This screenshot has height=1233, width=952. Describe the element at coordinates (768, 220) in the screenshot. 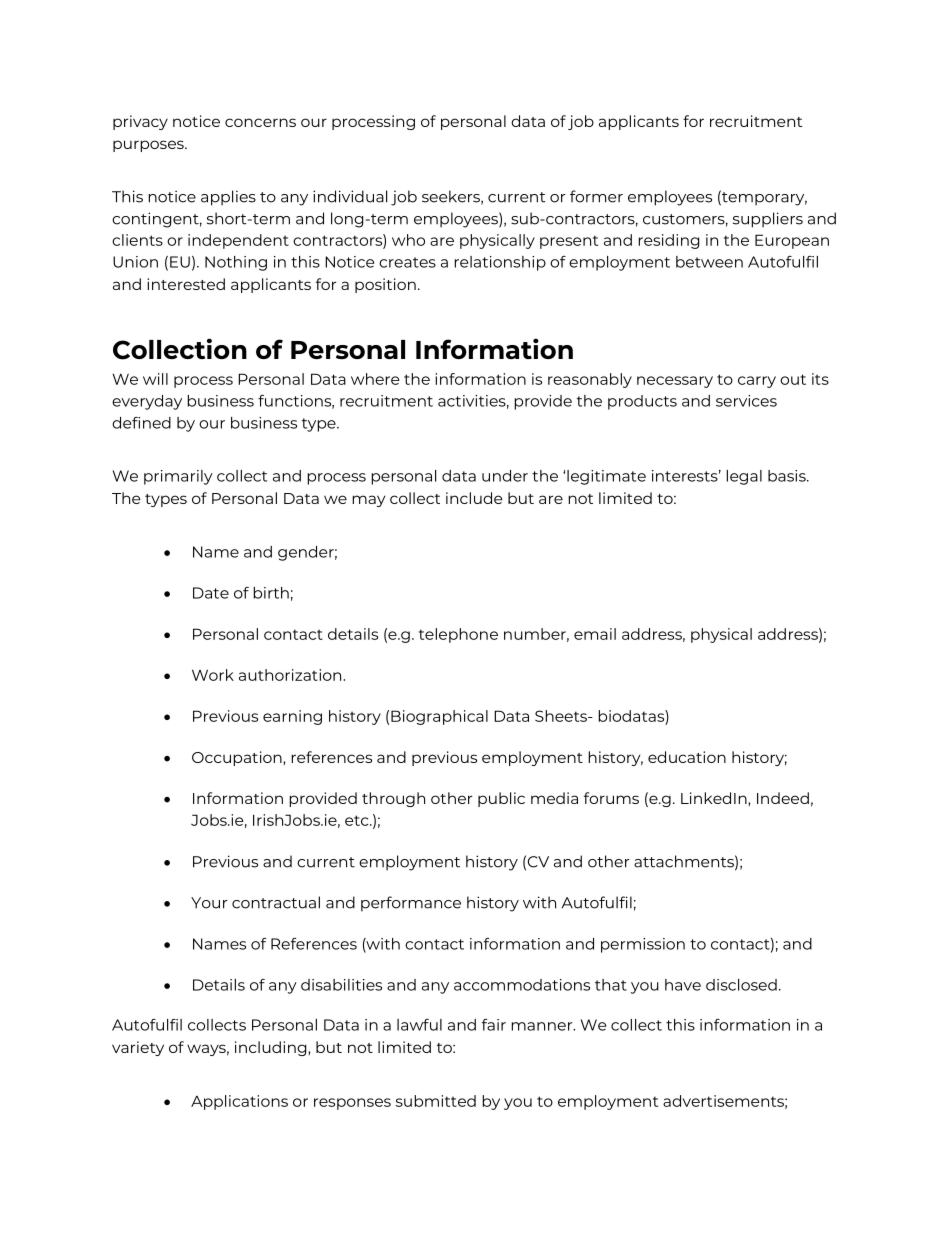

I see `suppliers` at that location.
